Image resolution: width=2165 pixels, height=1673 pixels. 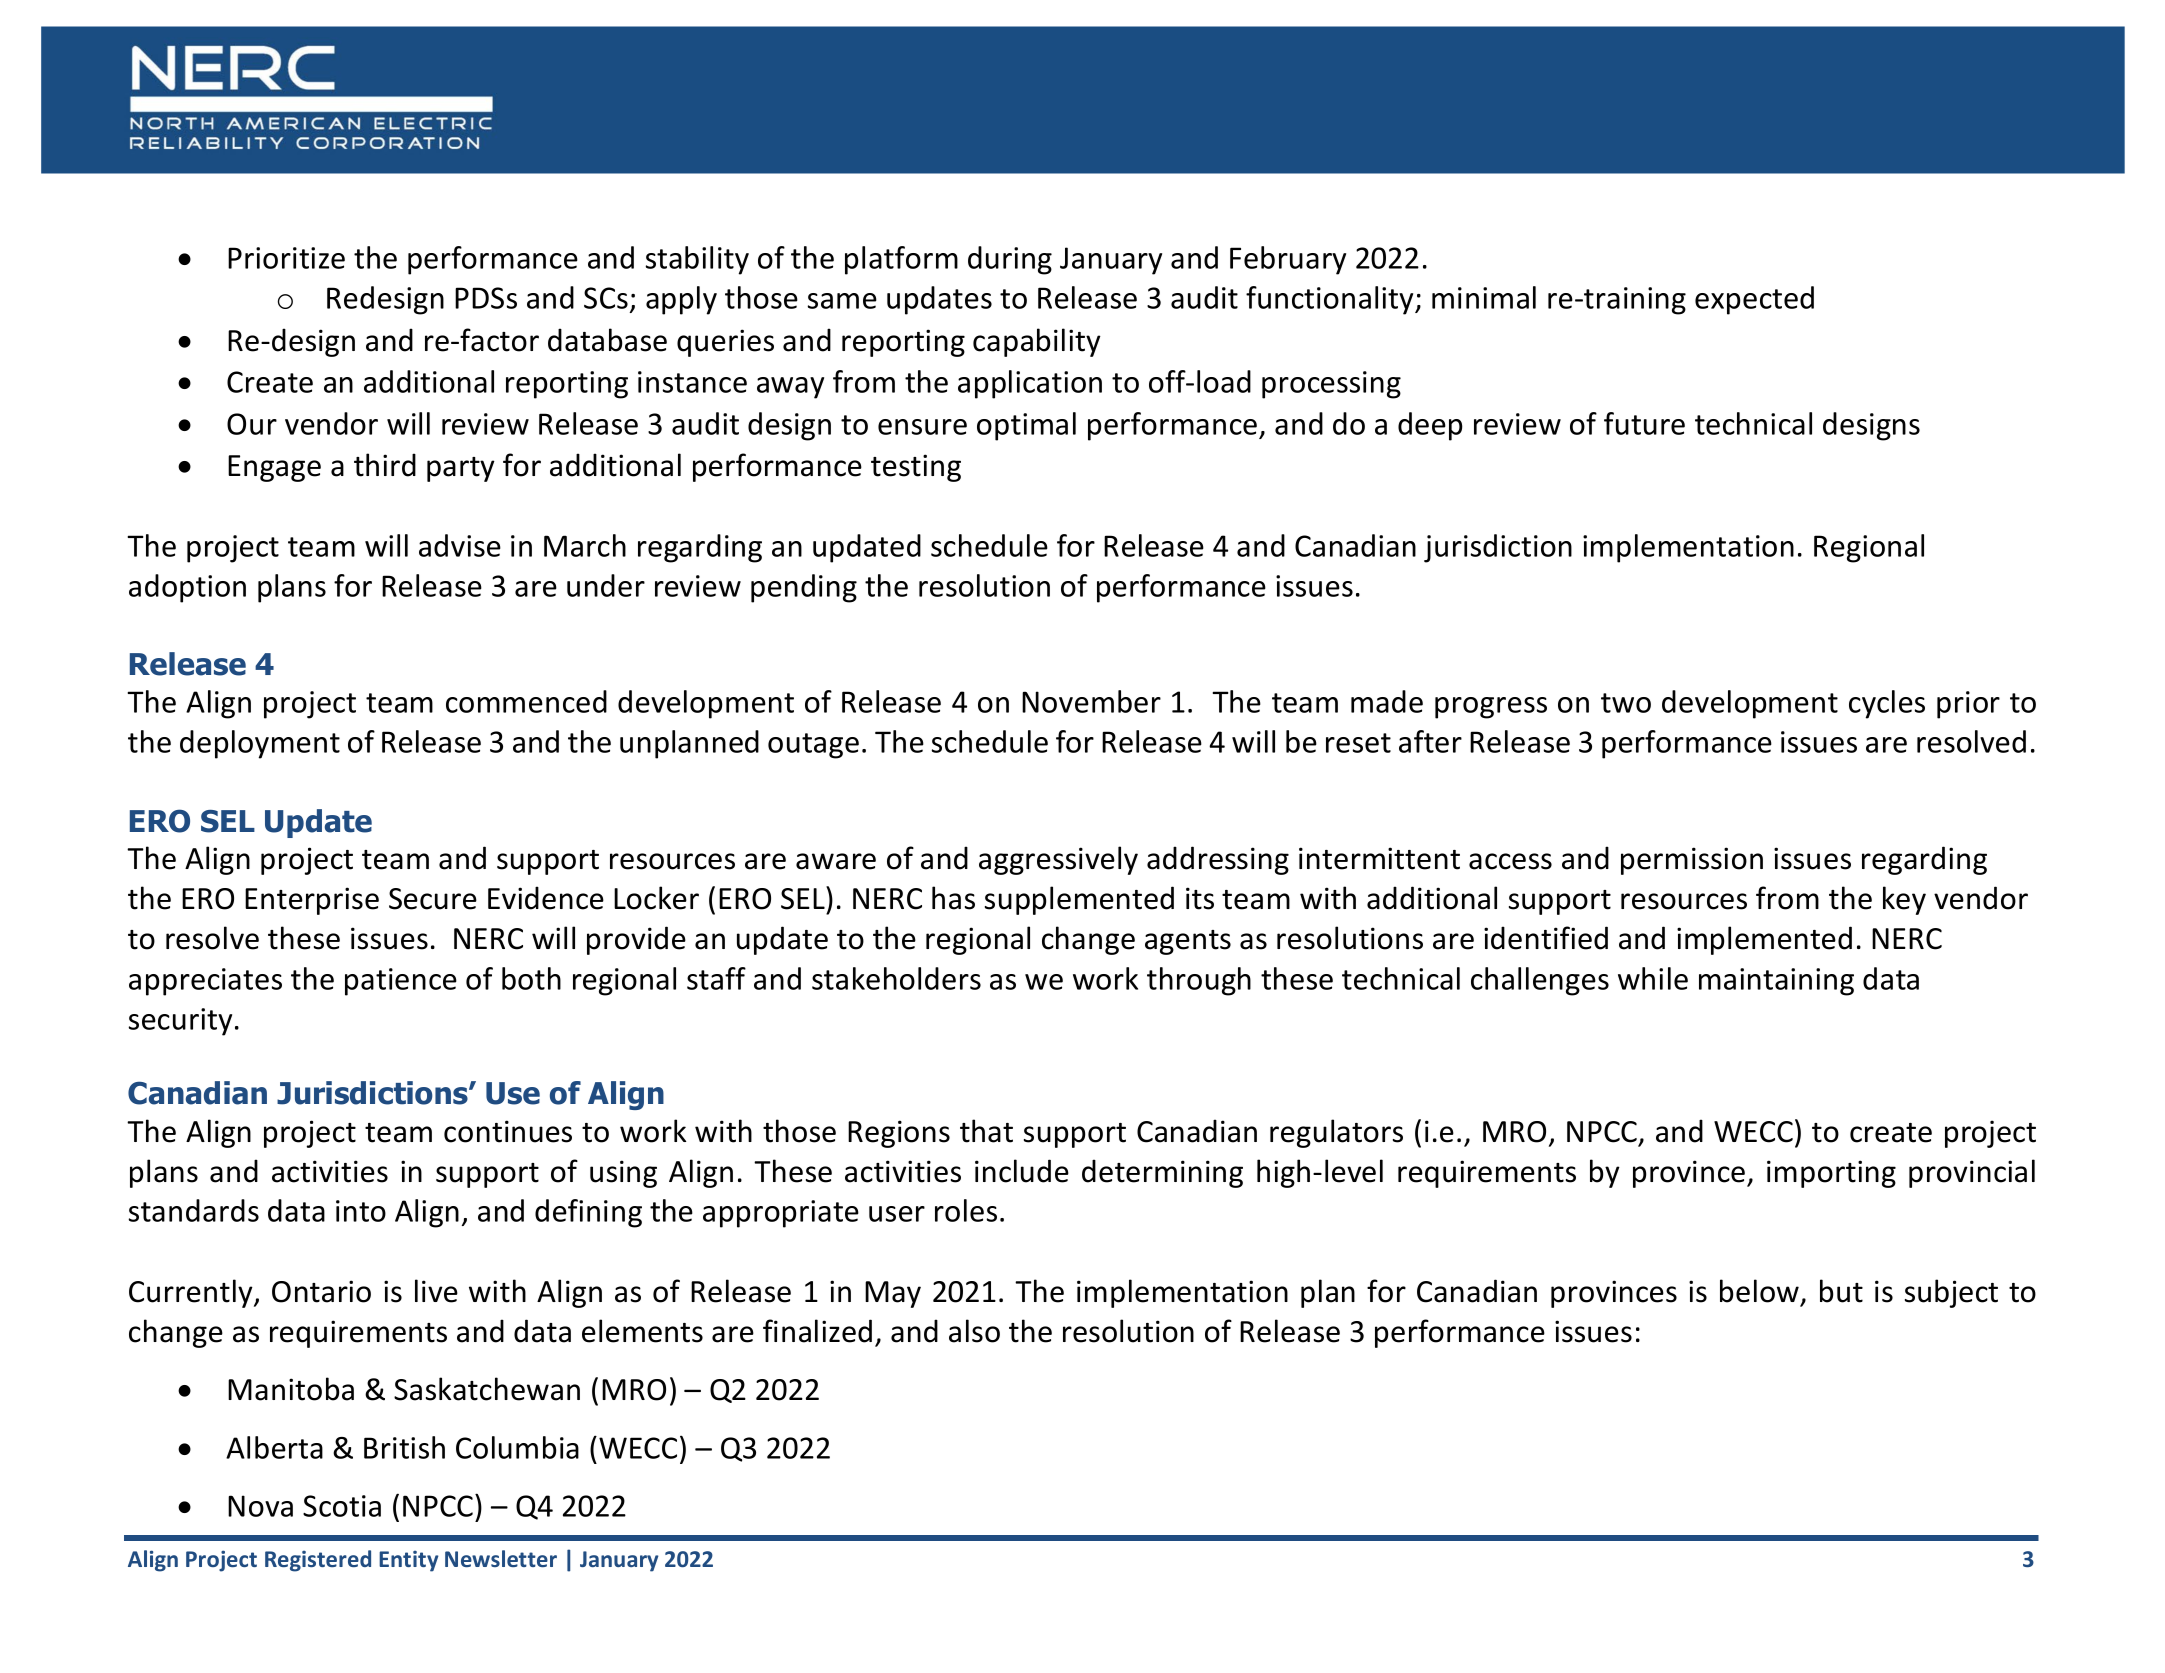 I want to click on Secure, so click(x=433, y=899).
